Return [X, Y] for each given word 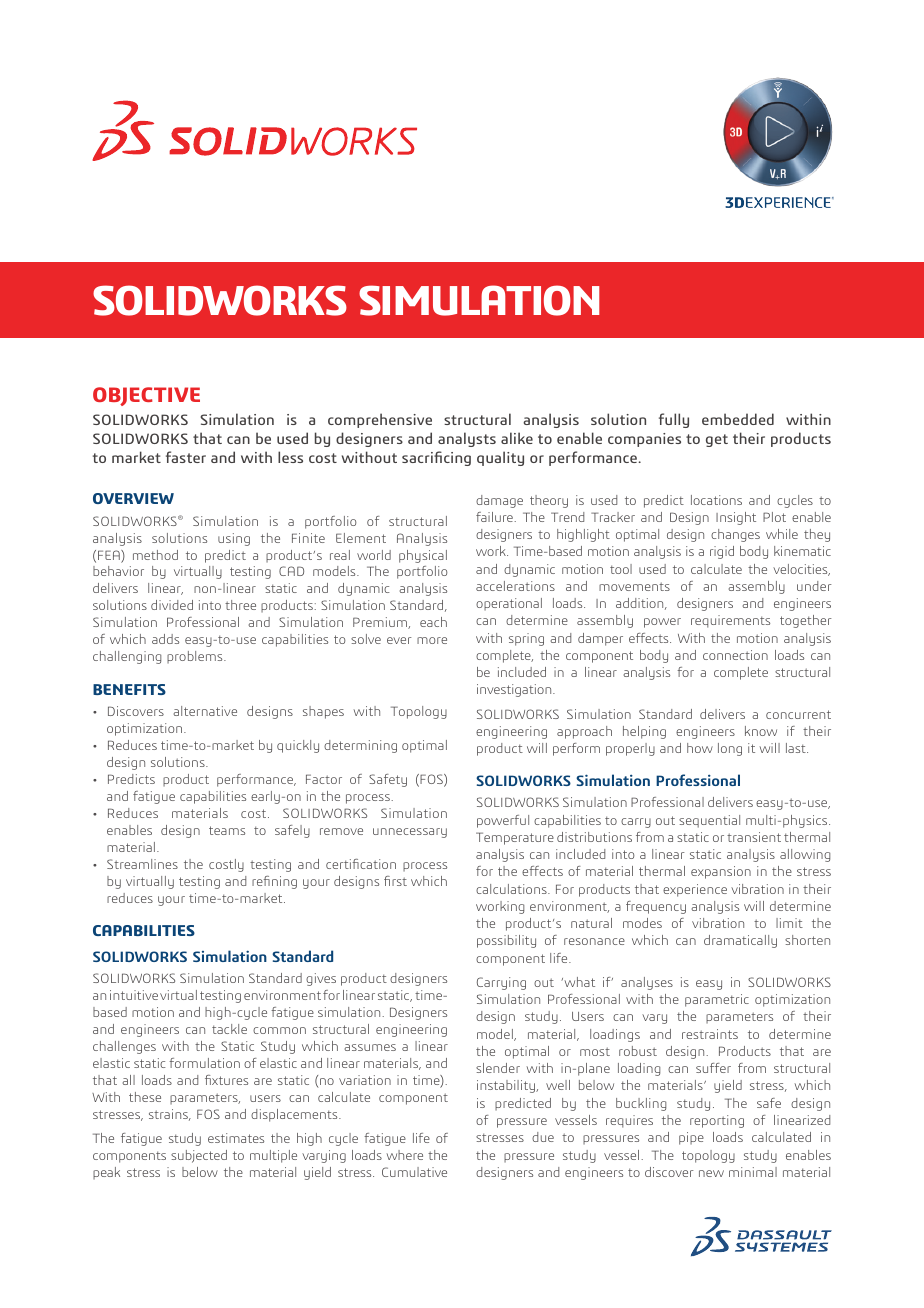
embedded [738, 419]
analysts [467, 439]
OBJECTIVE [146, 396]
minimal [753, 1172]
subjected [199, 1156]
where [405, 1155]
